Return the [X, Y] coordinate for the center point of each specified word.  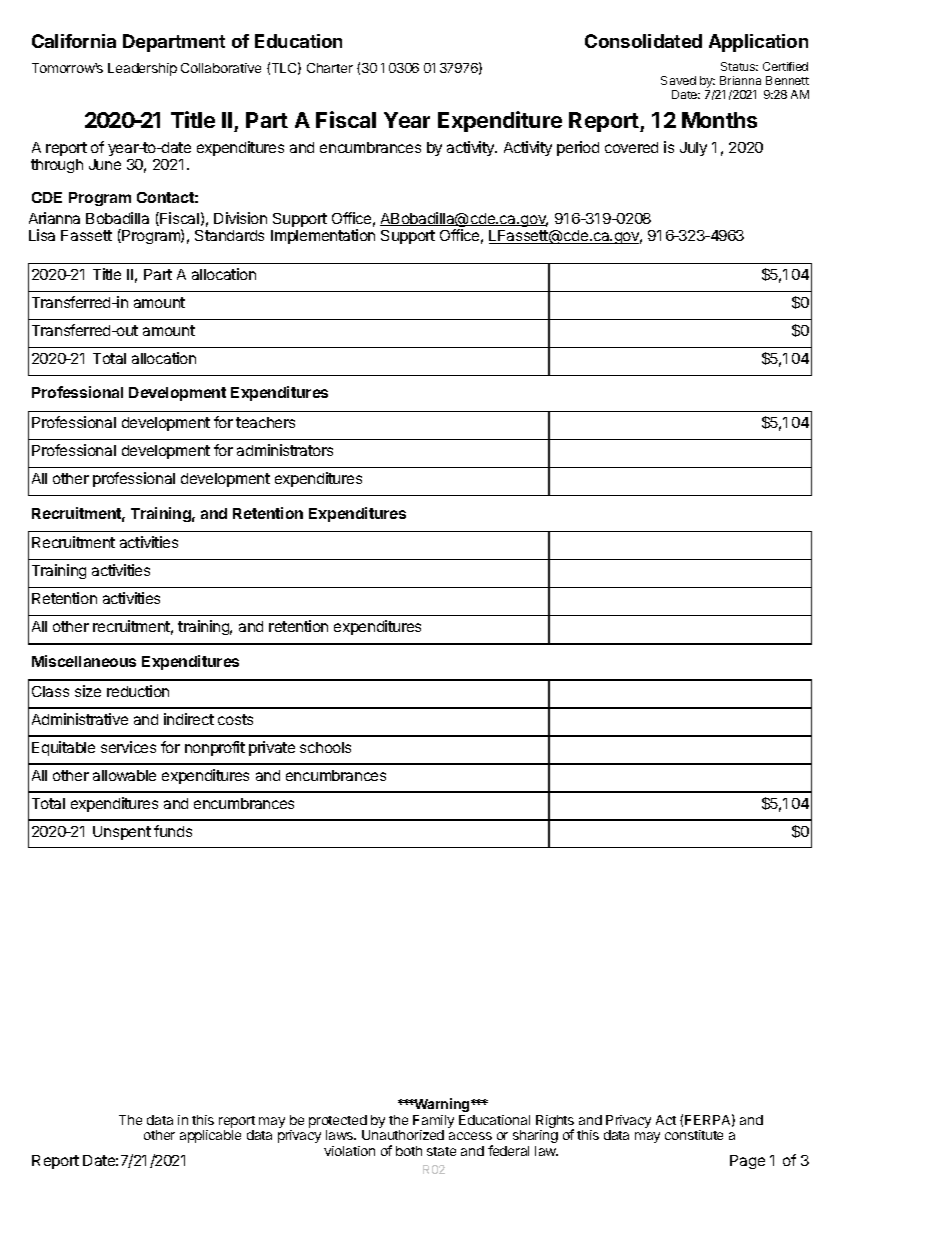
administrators [285, 450]
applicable [210, 1136]
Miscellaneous [84, 661]
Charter [330, 68]
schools [325, 747]
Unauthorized [403, 1135]
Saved [678, 80]
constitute [694, 1135]
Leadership [142, 69]
